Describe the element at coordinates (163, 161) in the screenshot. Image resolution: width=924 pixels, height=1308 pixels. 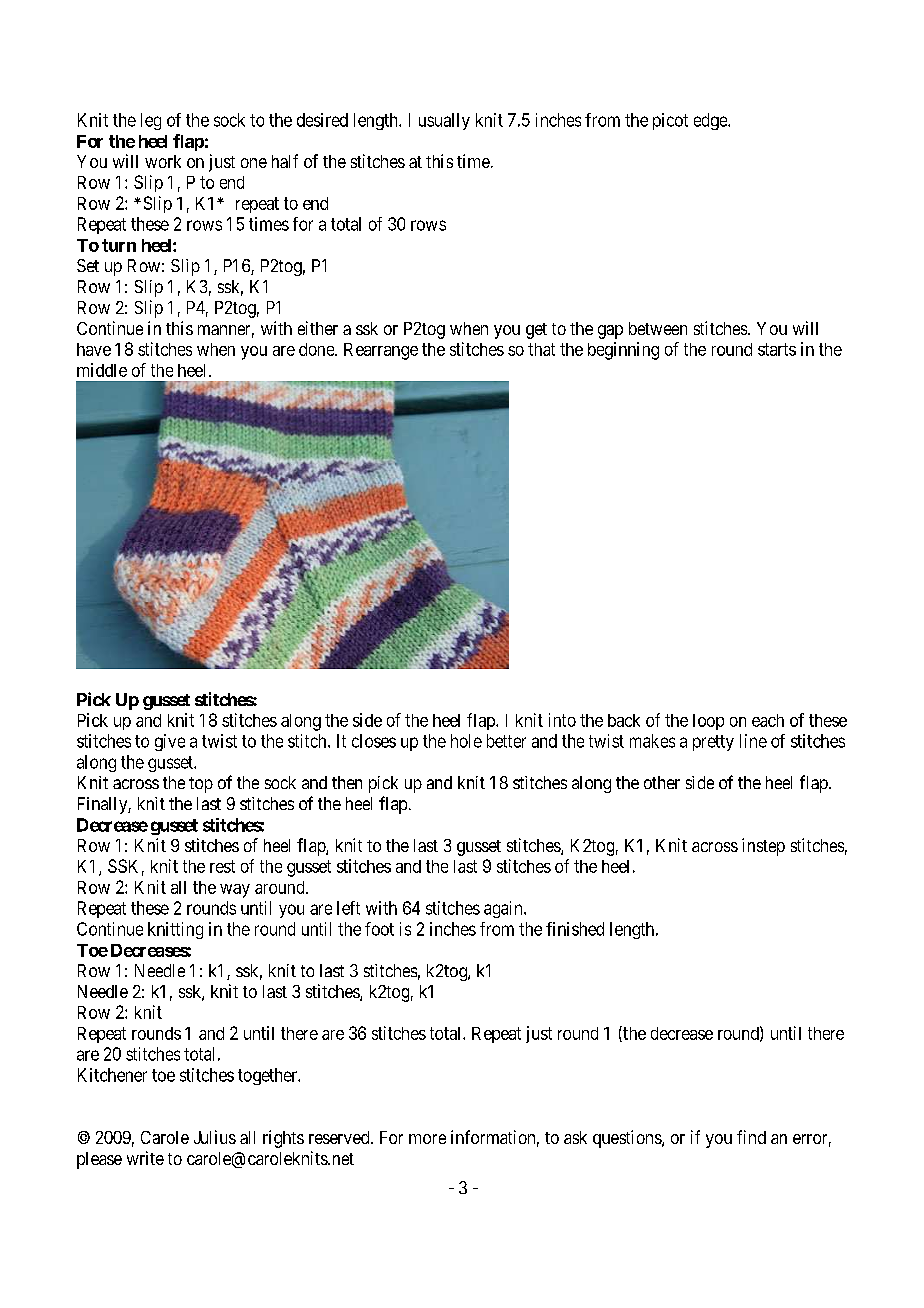
I see `work` at that location.
